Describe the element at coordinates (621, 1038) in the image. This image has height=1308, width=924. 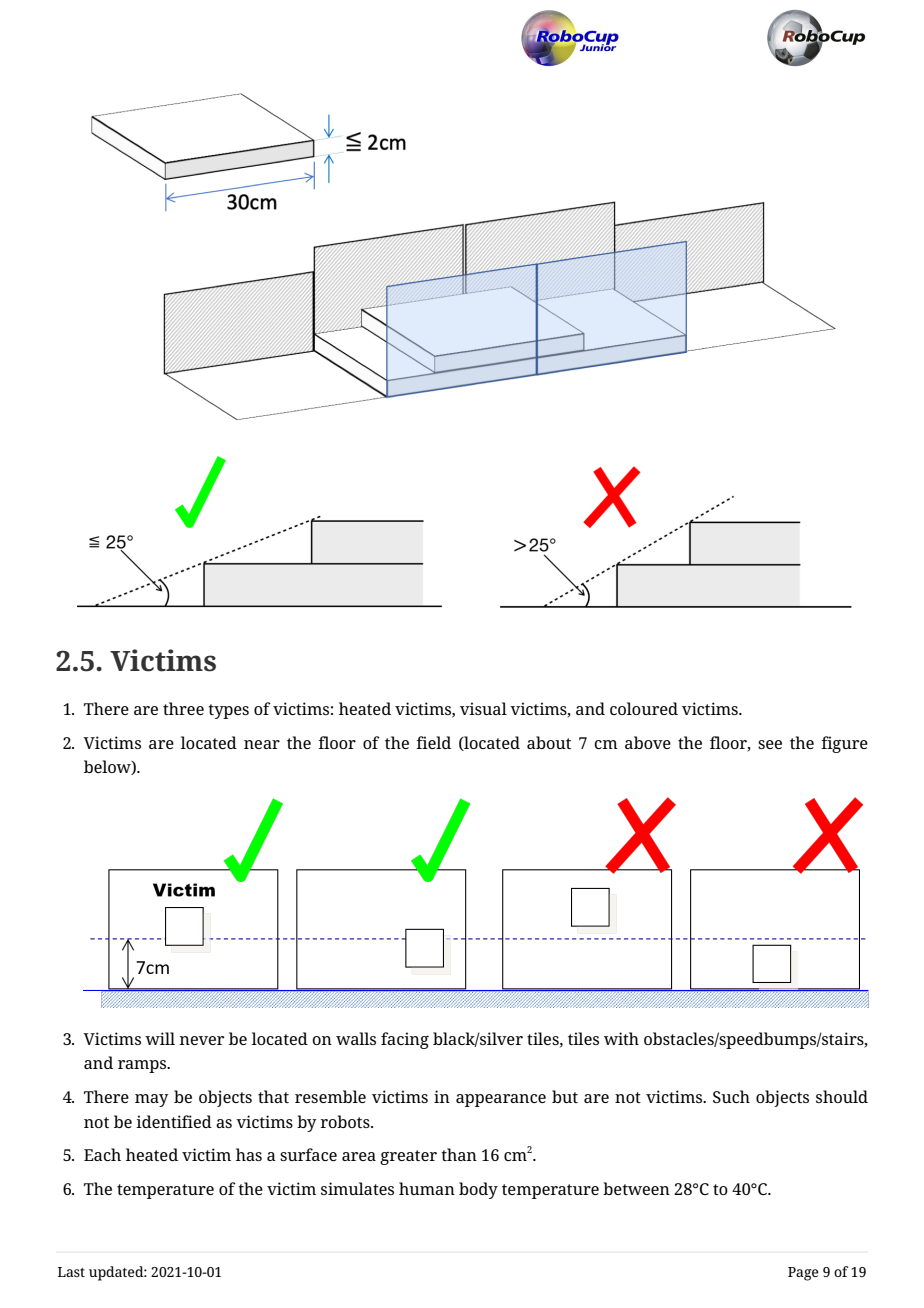
I see `with` at that location.
